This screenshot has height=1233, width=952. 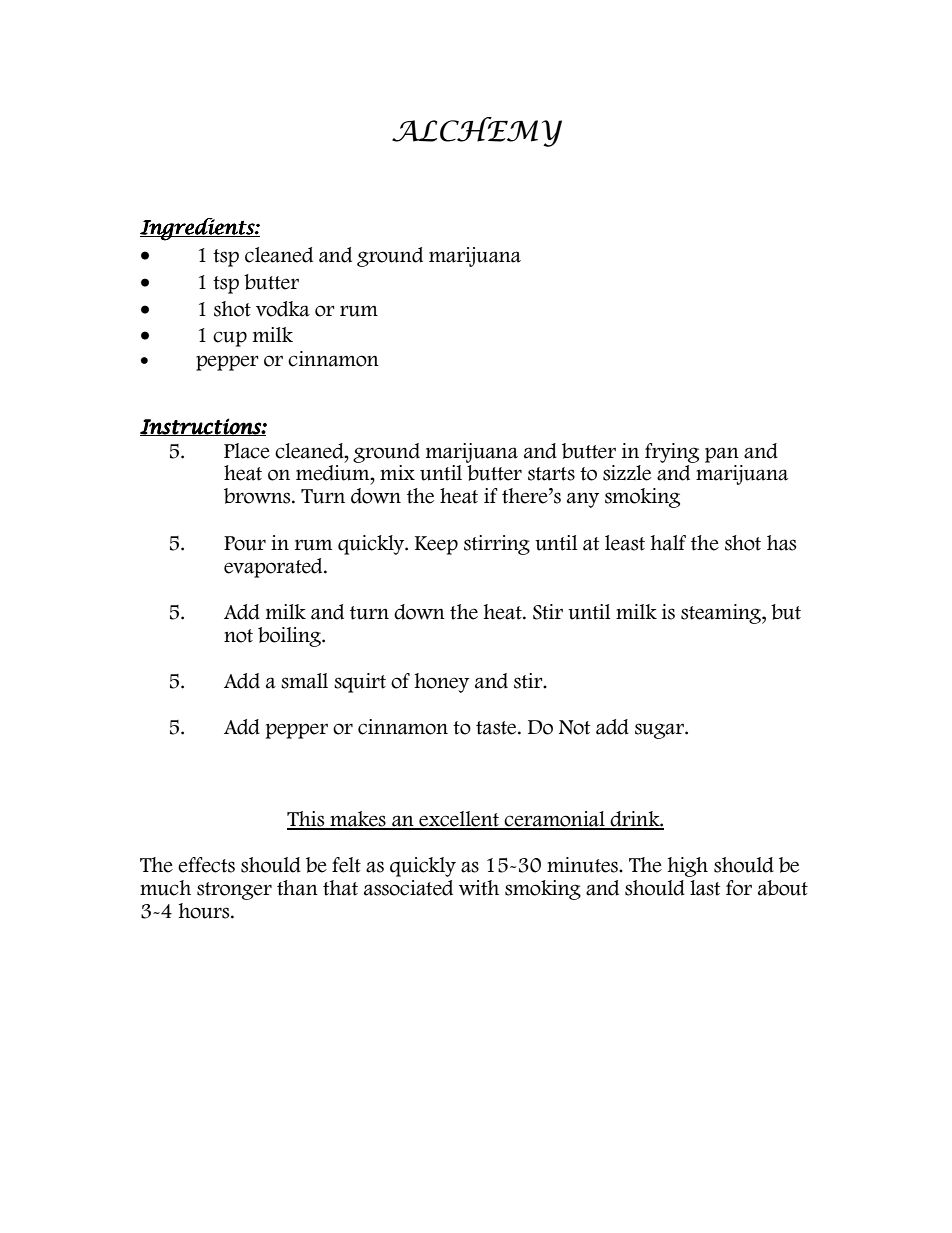 What do you see at coordinates (477, 132) in the screenshot?
I see `ALCHEMY` at bounding box center [477, 132].
